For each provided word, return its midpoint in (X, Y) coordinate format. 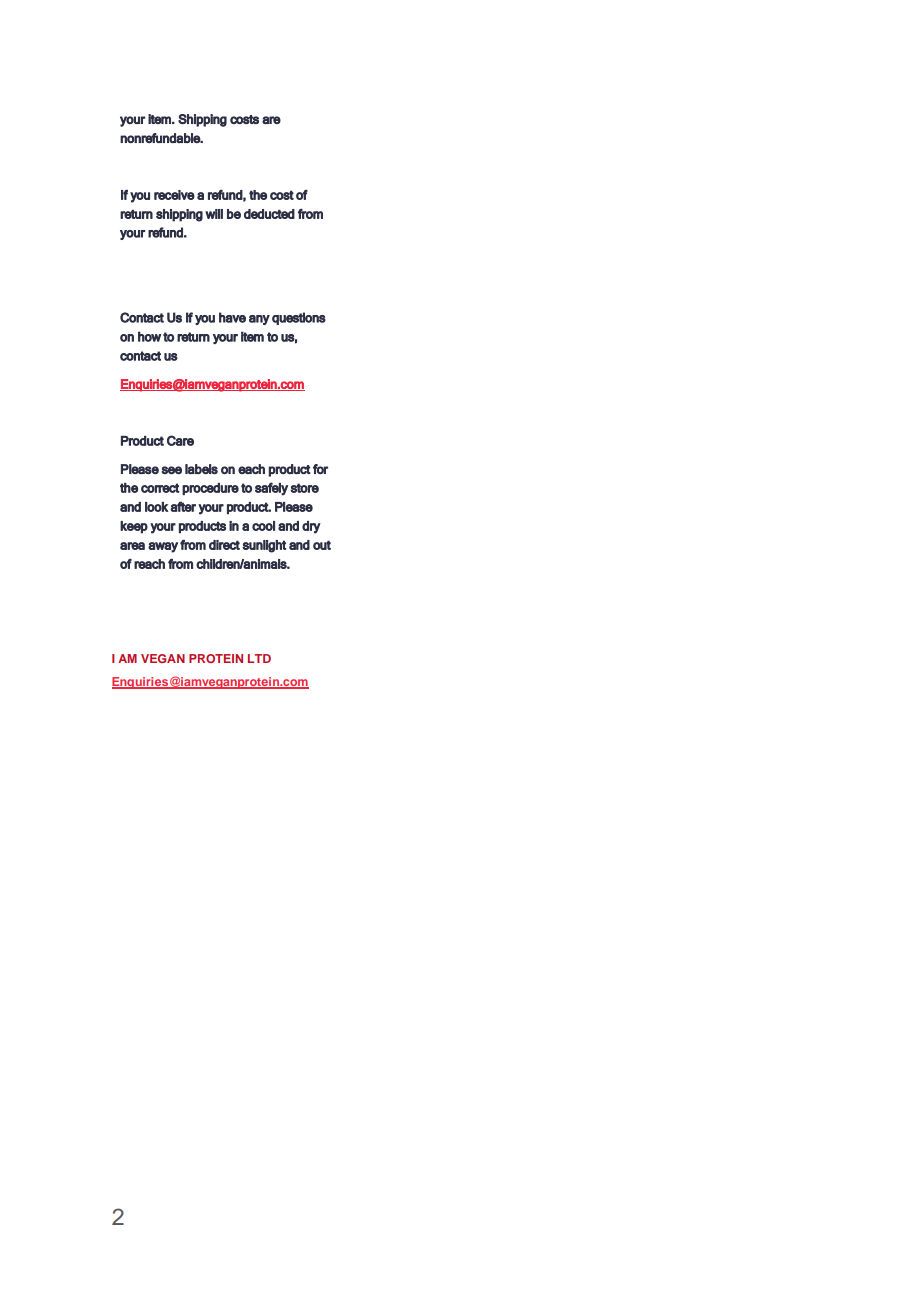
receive (174, 195)
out (322, 545)
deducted (269, 214)
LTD (259, 658)
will (214, 214)
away (163, 547)
